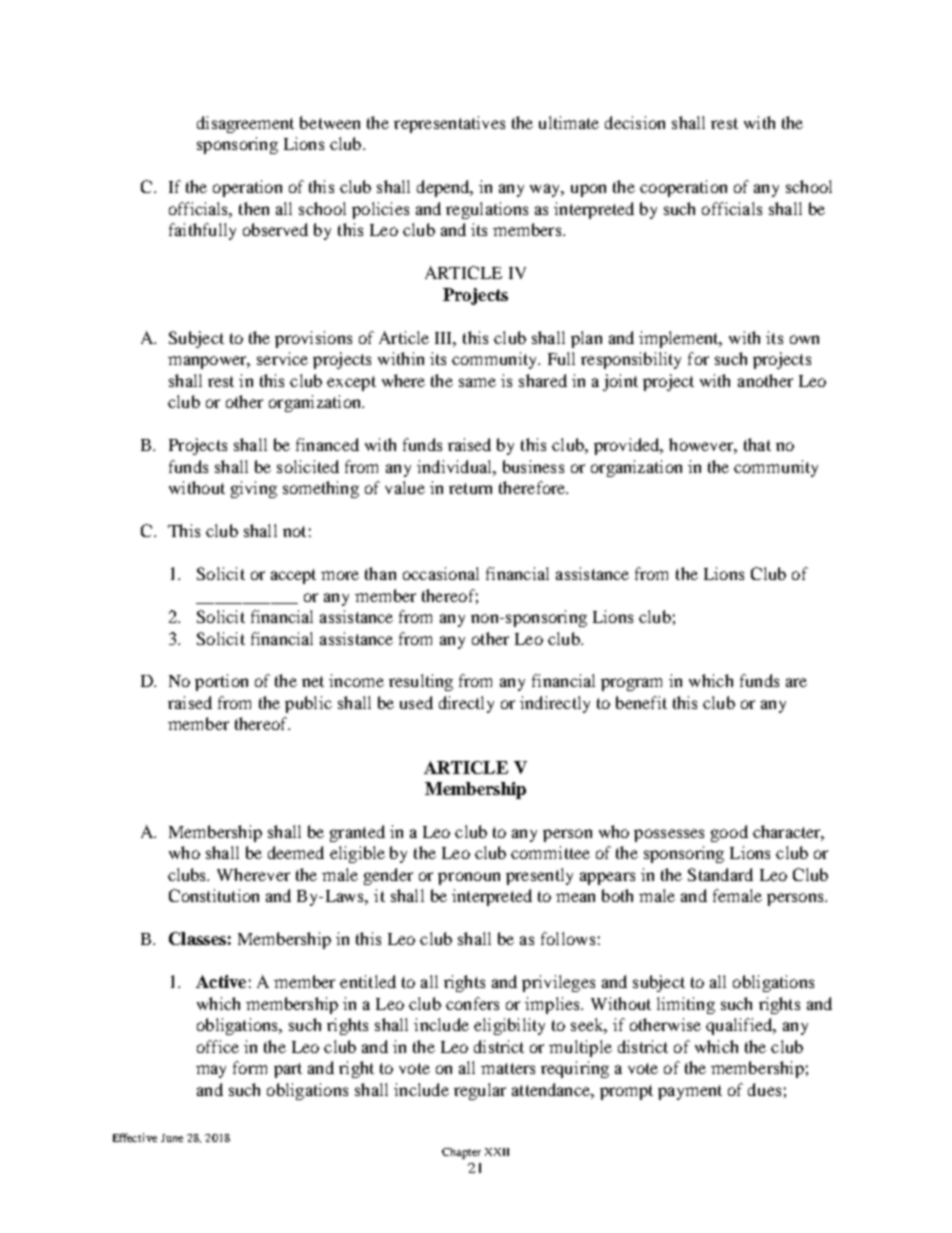  Describe the element at coordinates (421, 682) in the screenshot. I see `resulting` at that location.
